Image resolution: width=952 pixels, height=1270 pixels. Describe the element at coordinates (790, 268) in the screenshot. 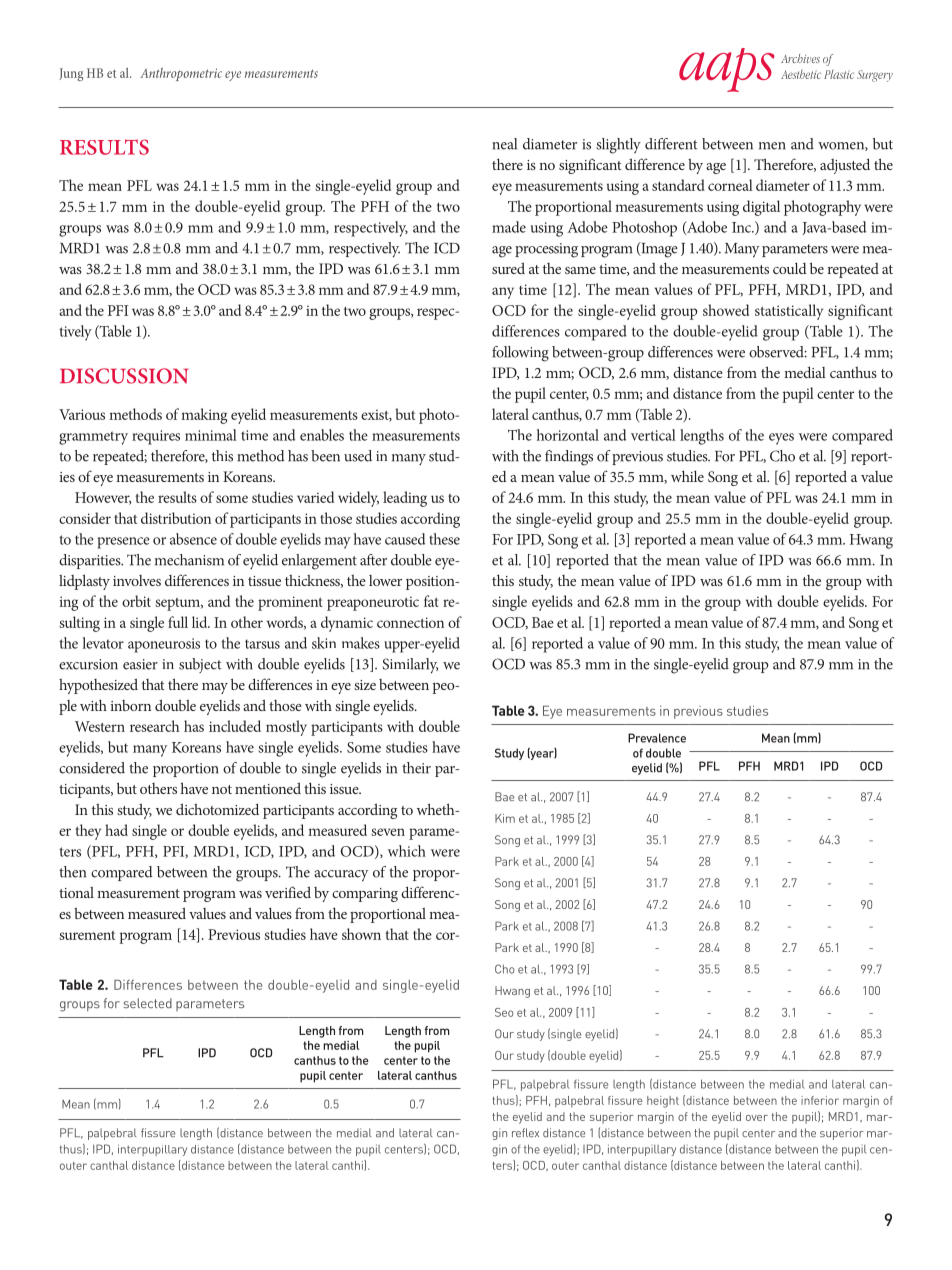

I see `could` at that location.
